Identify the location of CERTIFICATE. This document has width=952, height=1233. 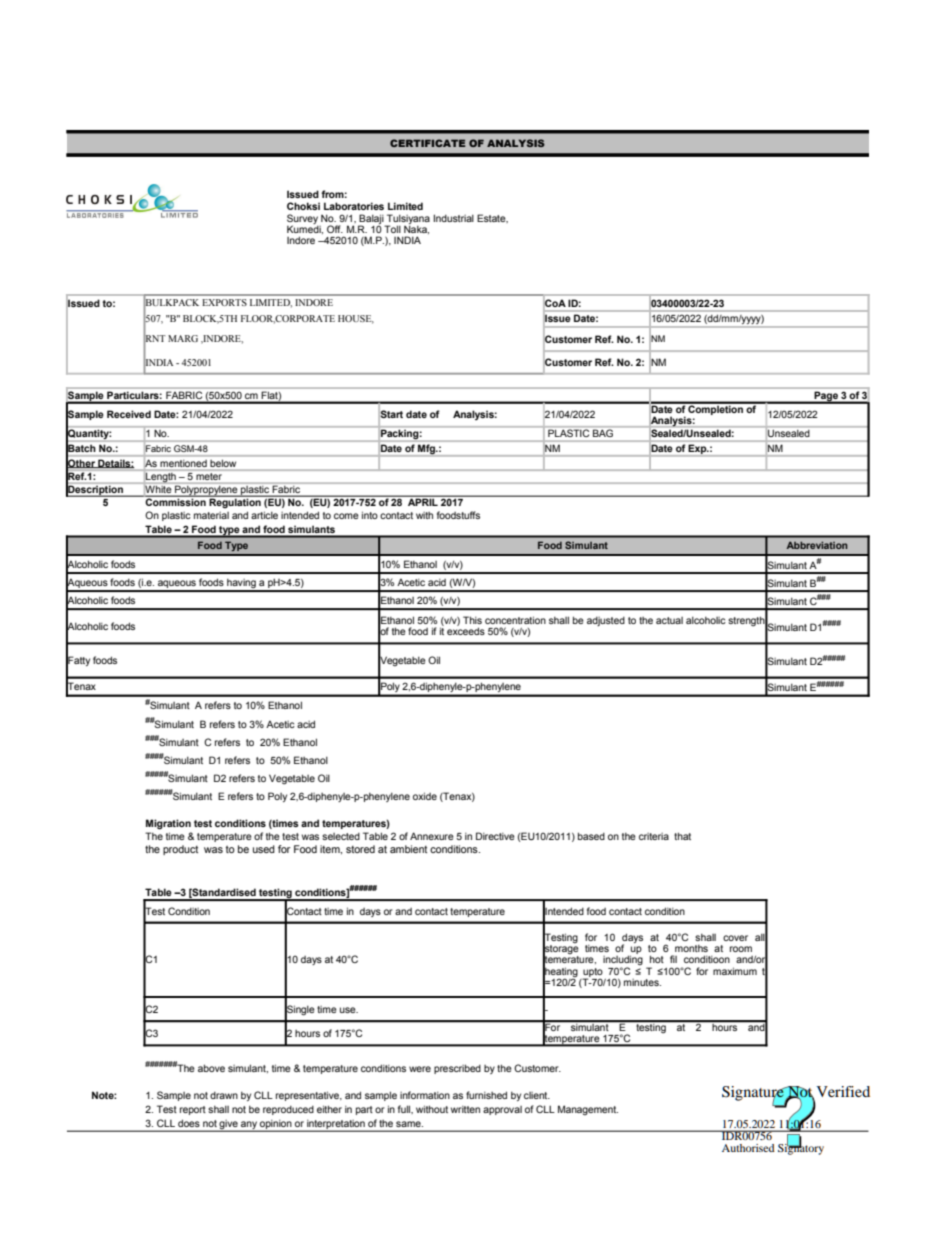
(428, 143).
